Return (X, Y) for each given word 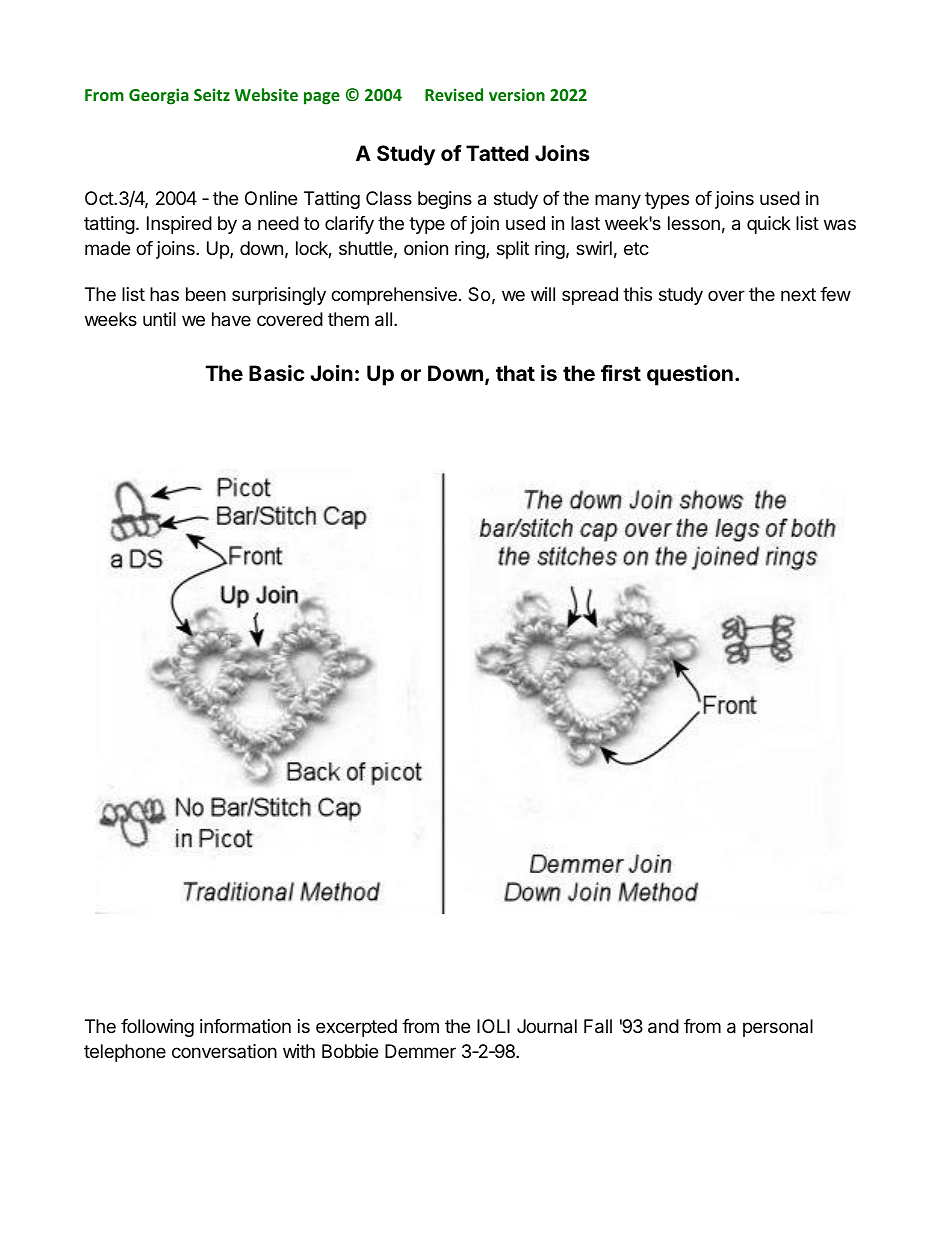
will (543, 294)
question (690, 375)
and (663, 1026)
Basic (276, 373)
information (245, 1026)
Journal (547, 1026)
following (157, 1028)
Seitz (212, 94)
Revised (454, 94)
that (515, 373)
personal (778, 1028)
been (206, 294)
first (621, 373)
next (798, 294)
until (159, 319)
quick (769, 225)
